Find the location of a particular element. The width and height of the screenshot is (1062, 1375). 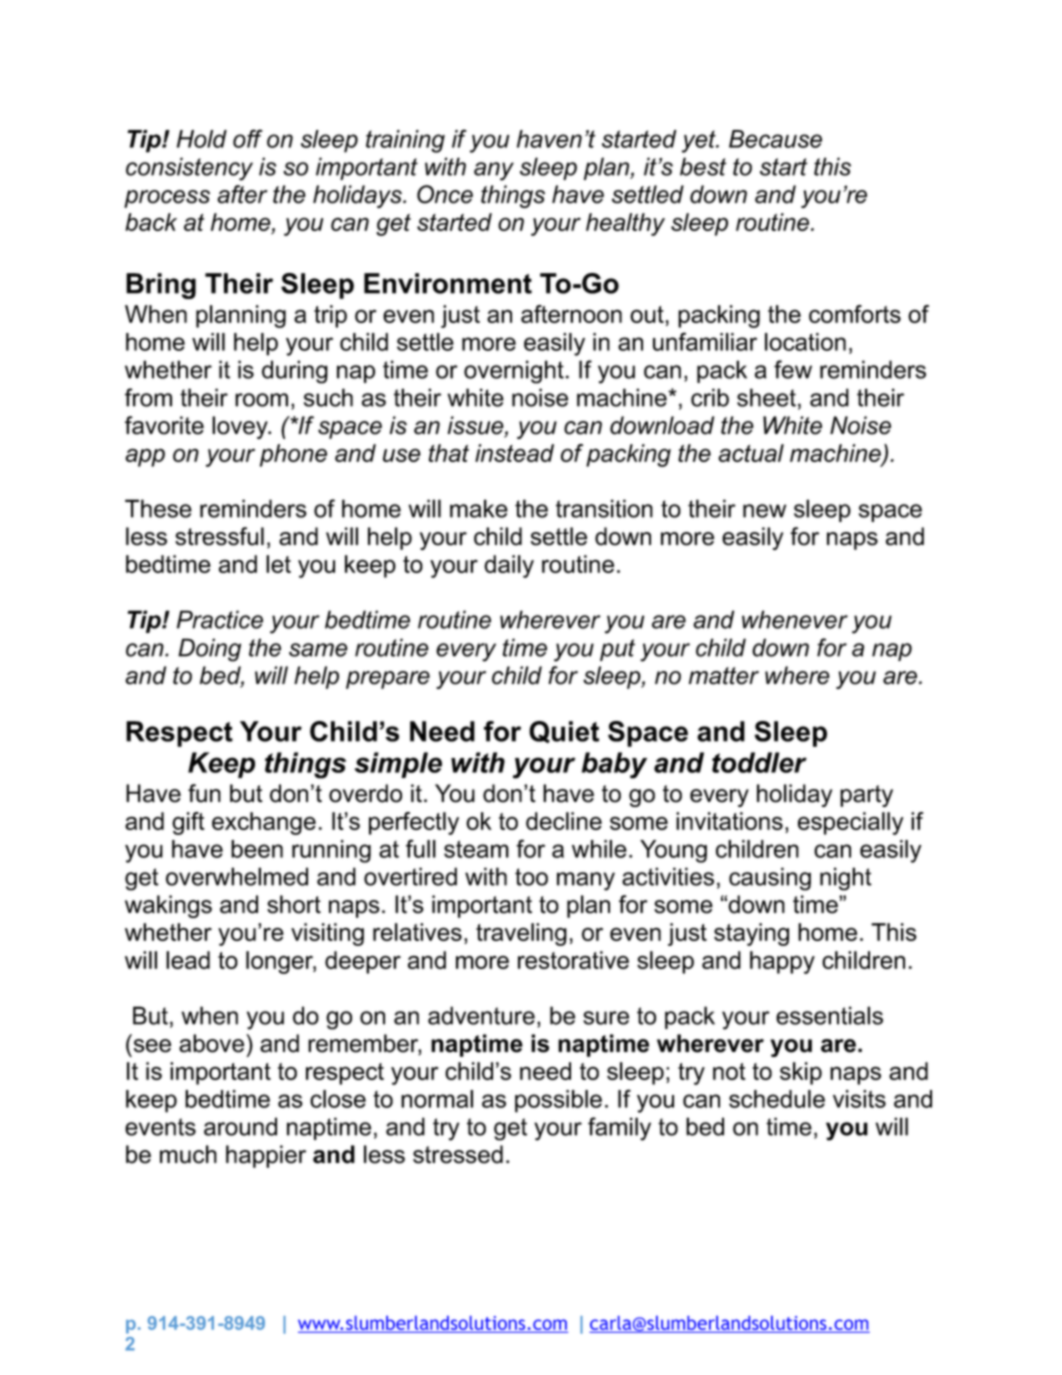

put is located at coordinates (617, 650).
